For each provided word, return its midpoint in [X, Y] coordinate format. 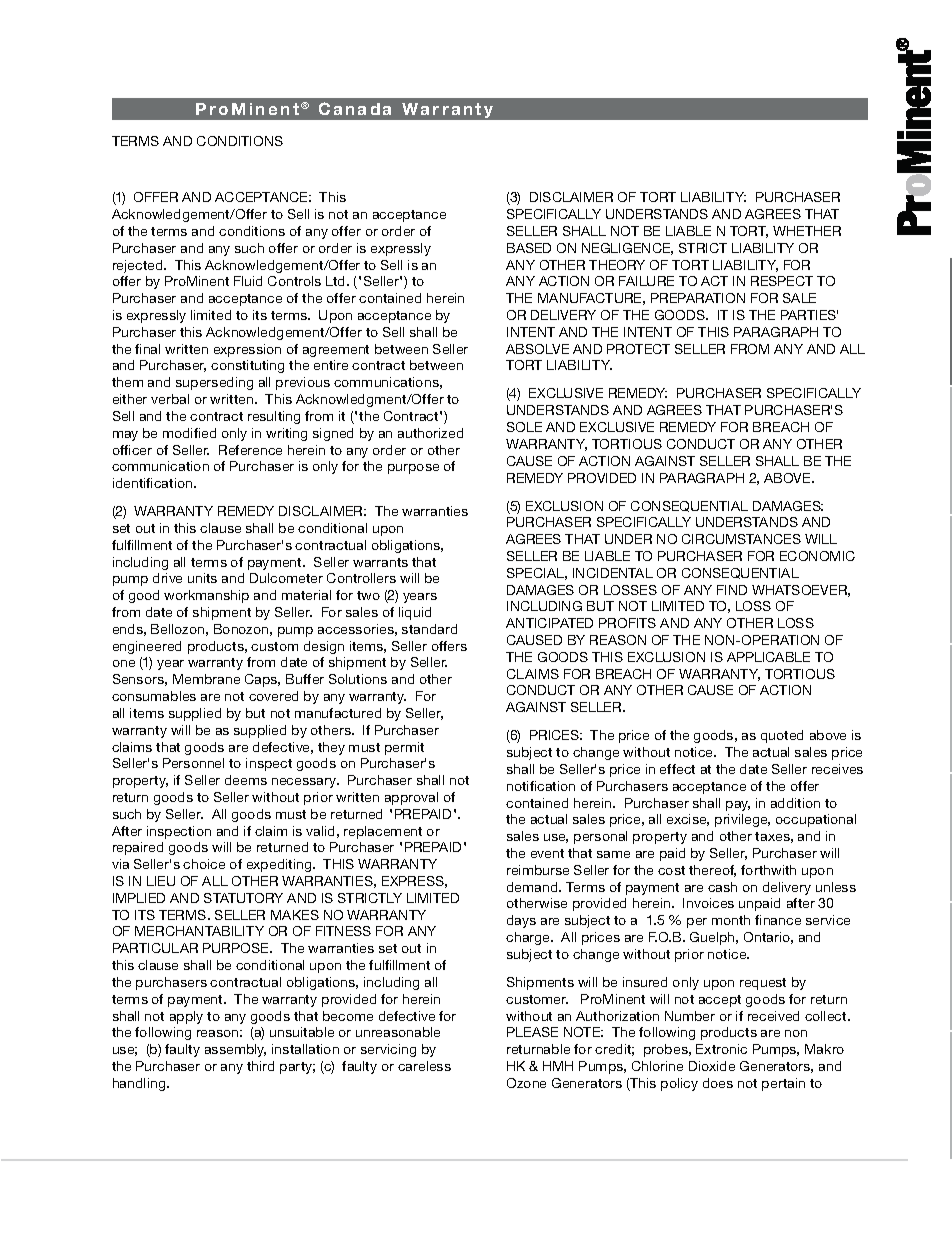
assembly [235, 1050]
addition [795, 803]
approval [411, 798]
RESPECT [782, 281]
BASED [529, 248]
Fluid [248, 281]
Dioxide [712, 1066]
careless [424, 1066]
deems [246, 780]
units [202, 578]
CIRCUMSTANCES [741, 539]
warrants [380, 562]
